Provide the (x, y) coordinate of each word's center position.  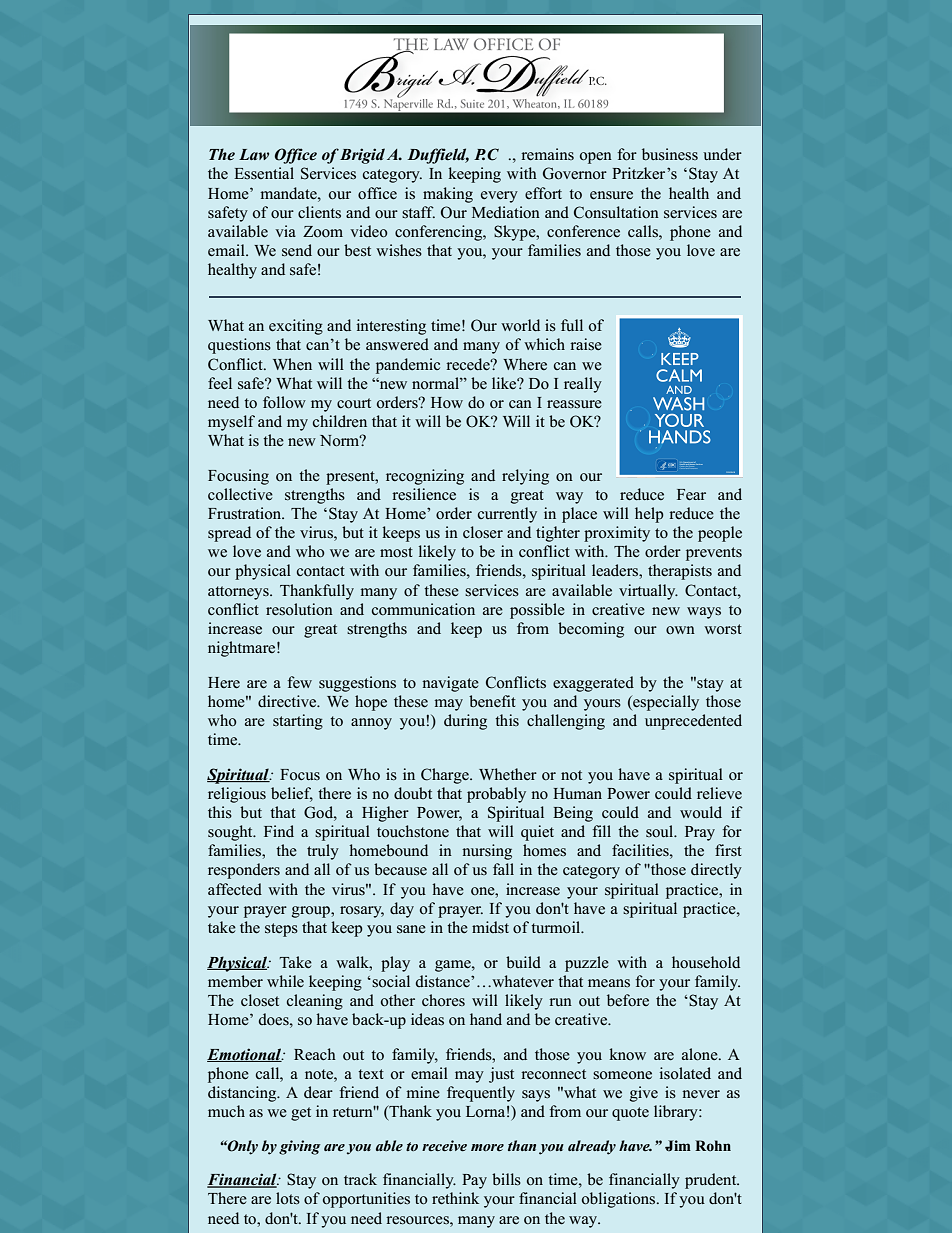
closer (483, 532)
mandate (290, 193)
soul (661, 831)
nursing (487, 852)
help (649, 515)
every (499, 197)
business (670, 154)
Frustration (246, 513)
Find (279, 831)
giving (299, 1147)
